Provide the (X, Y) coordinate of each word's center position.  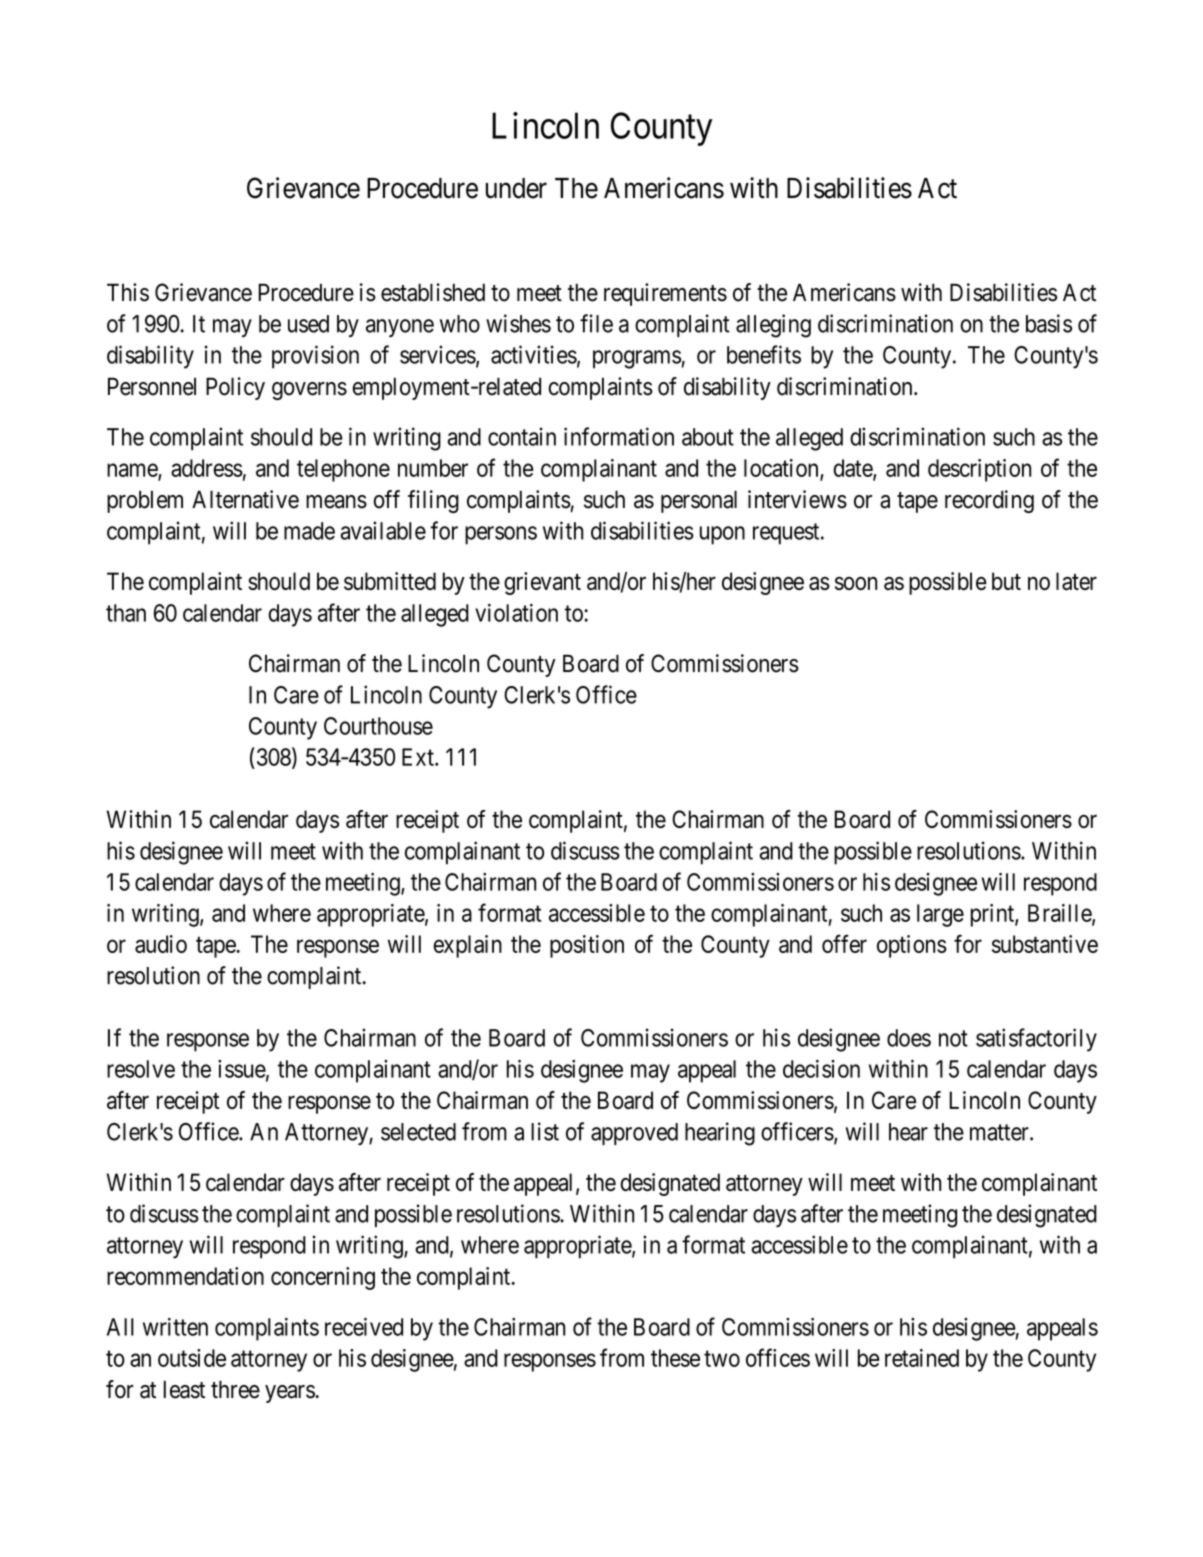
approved (634, 1134)
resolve (141, 1069)
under (516, 188)
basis (1049, 323)
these (675, 1358)
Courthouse (378, 726)
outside (192, 1358)
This (128, 292)
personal (699, 501)
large (940, 915)
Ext (419, 757)
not (953, 1038)
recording (989, 501)
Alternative (245, 499)
